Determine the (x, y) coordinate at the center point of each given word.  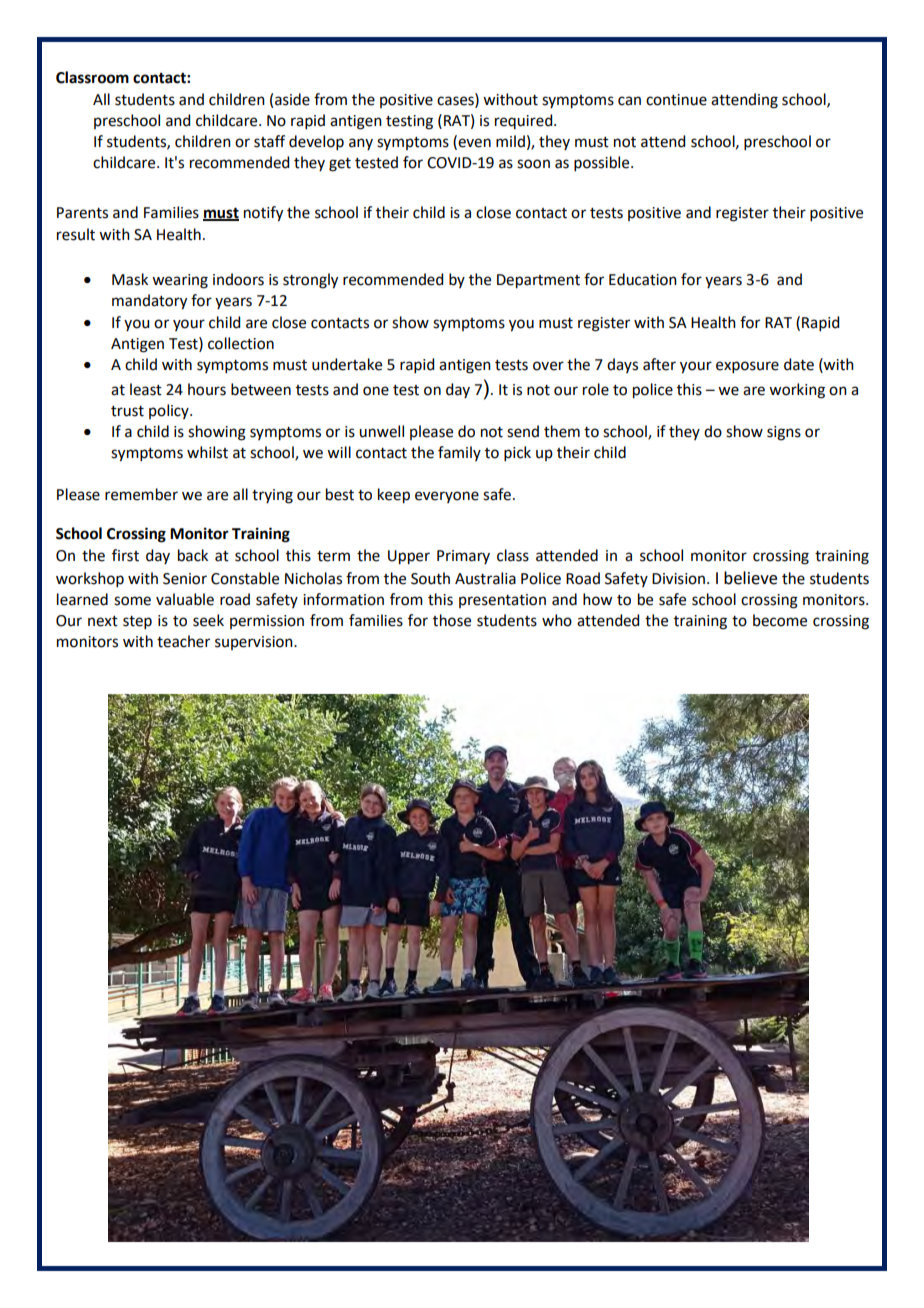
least (146, 389)
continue (676, 100)
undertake (347, 364)
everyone (447, 497)
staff (269, 141)
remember (141, 494)
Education (643, 279)
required (525, 121)
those (452, 620)
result (76, 234)
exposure (747, 367)
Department (538, 281)
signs (784, 433)
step (137, 622)
